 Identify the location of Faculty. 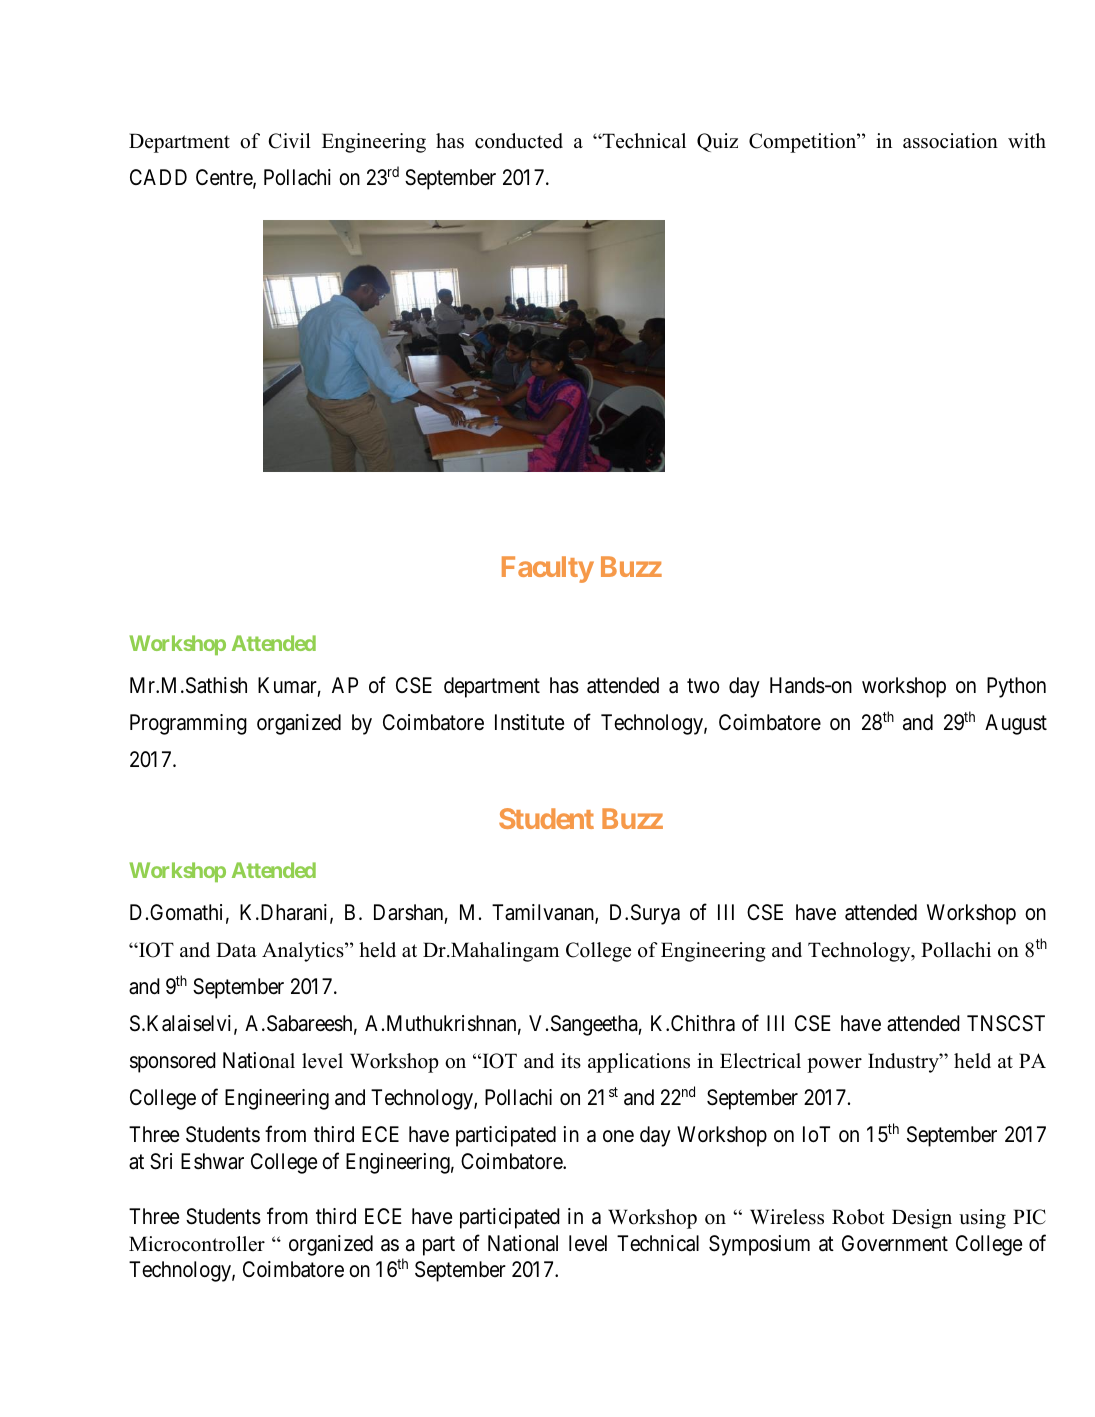
(548, 569).
